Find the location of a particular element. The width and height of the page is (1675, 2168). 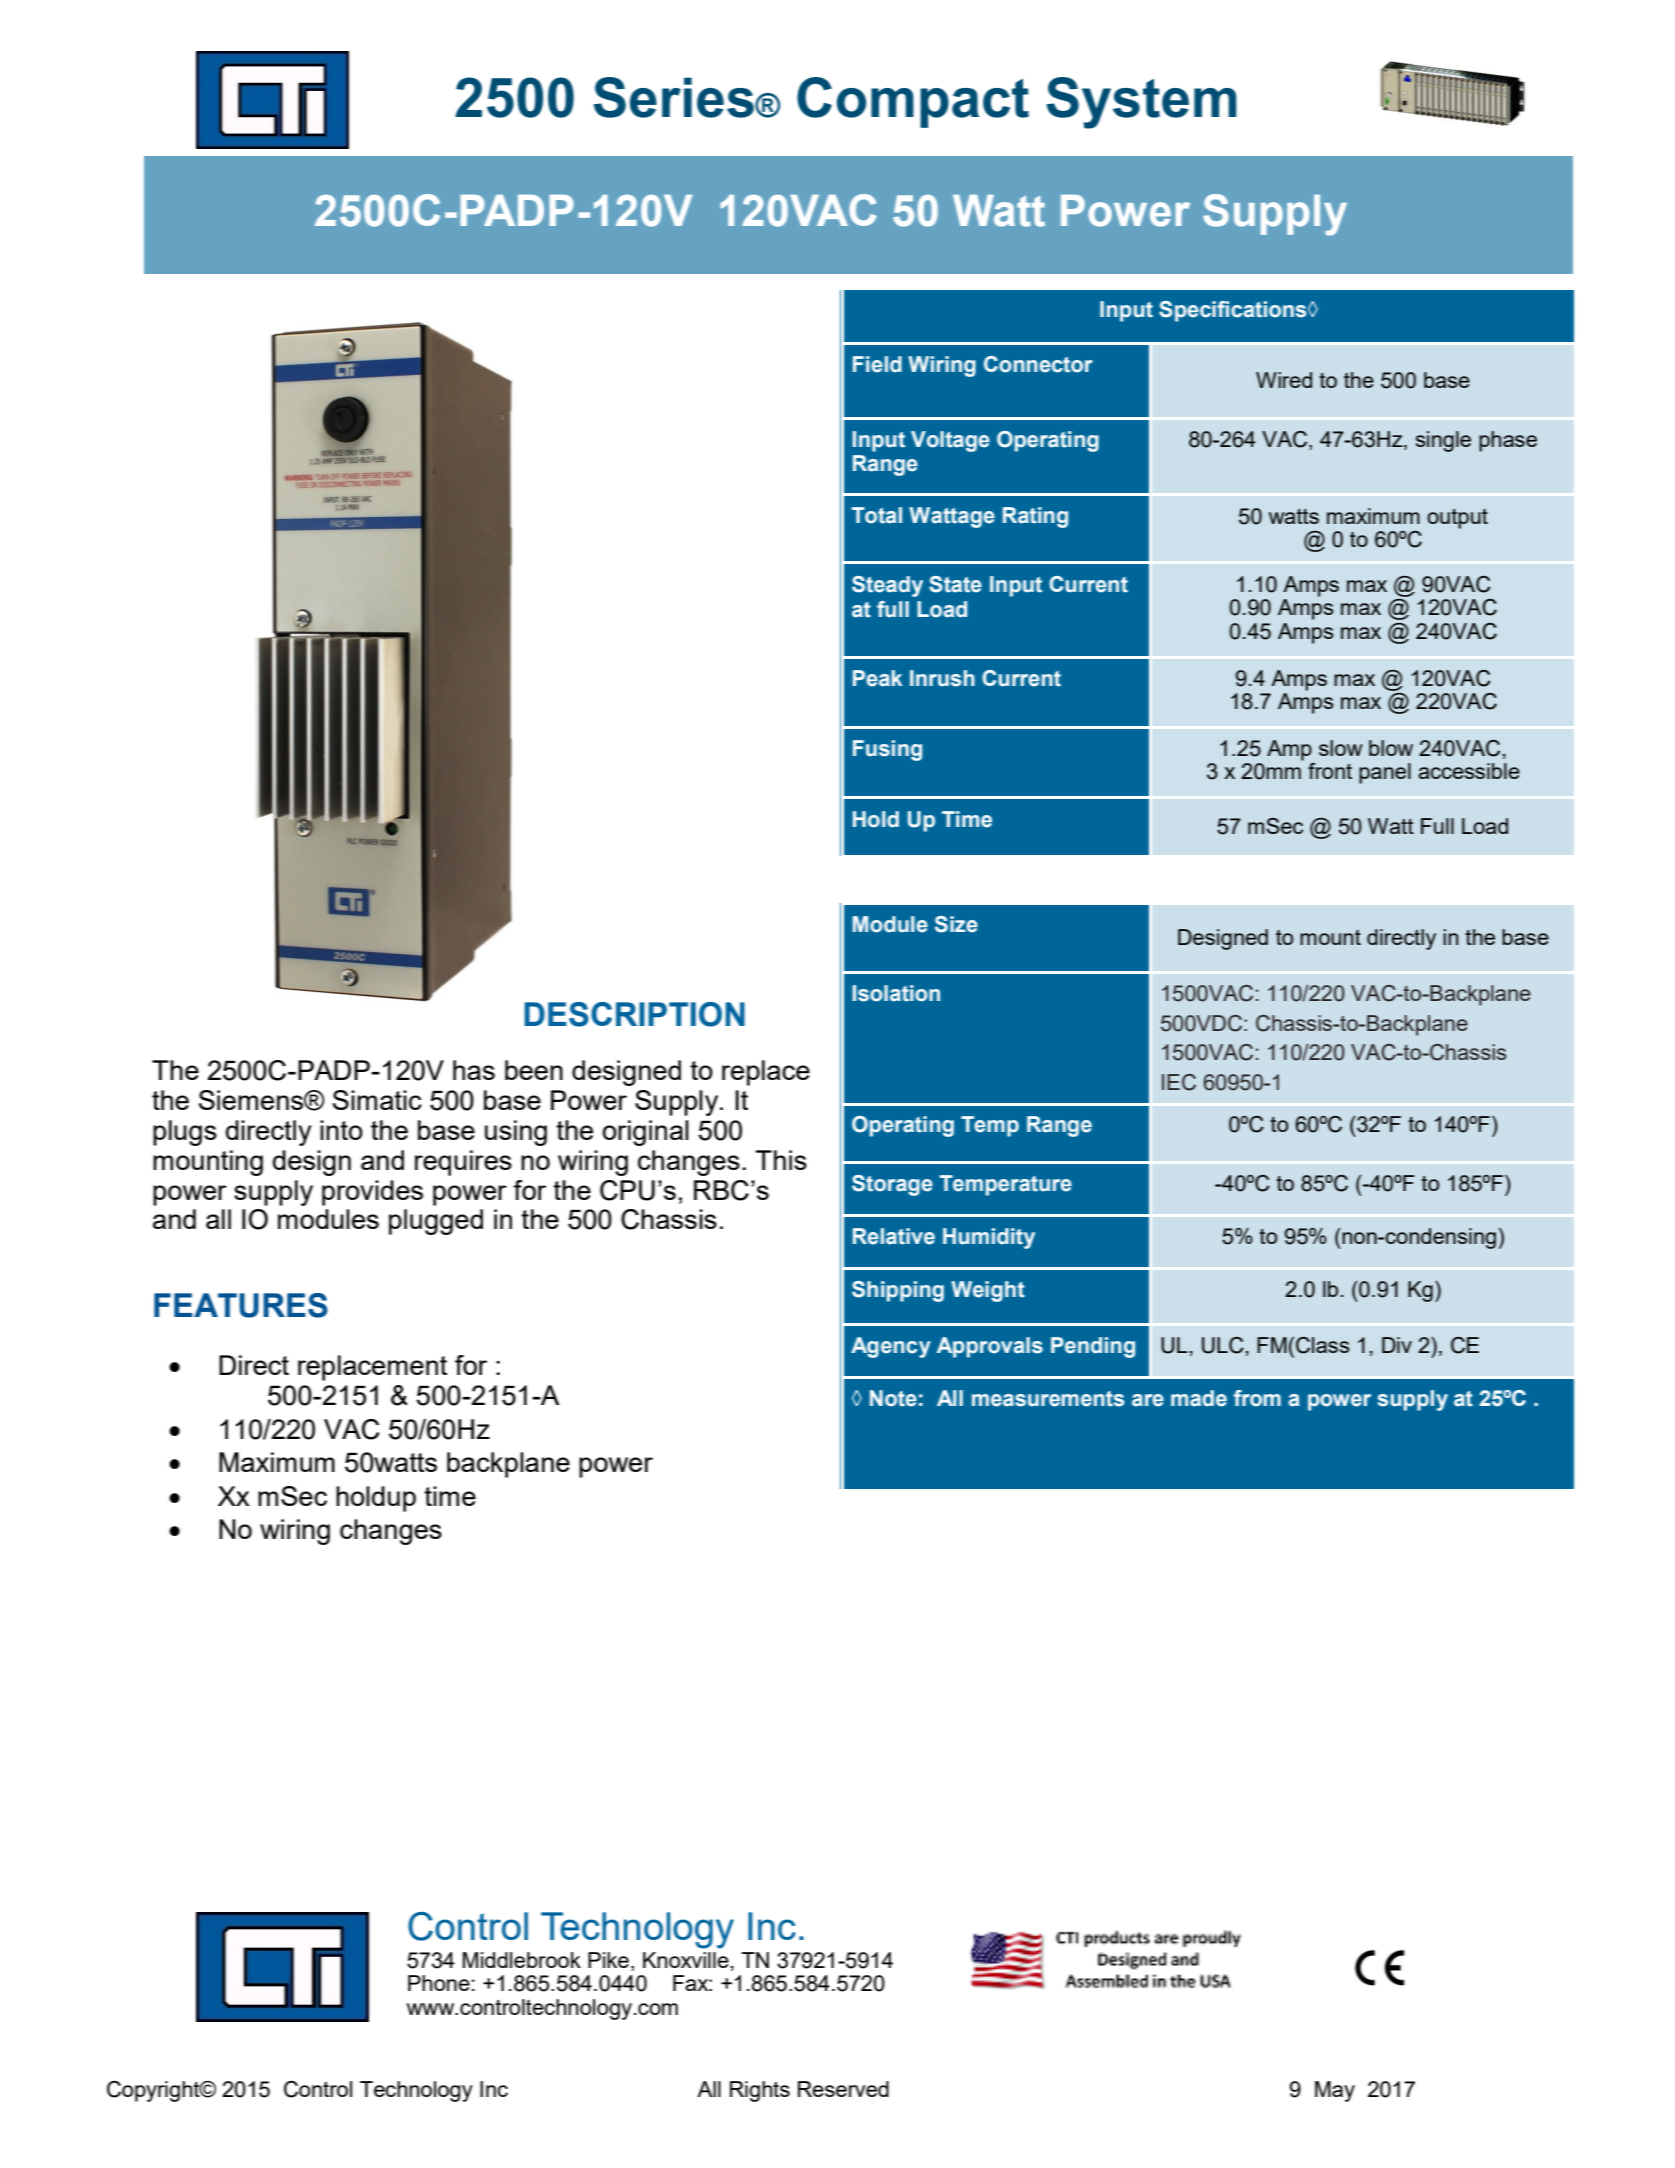

FEATURES is located at coordinates (241, 1305).
